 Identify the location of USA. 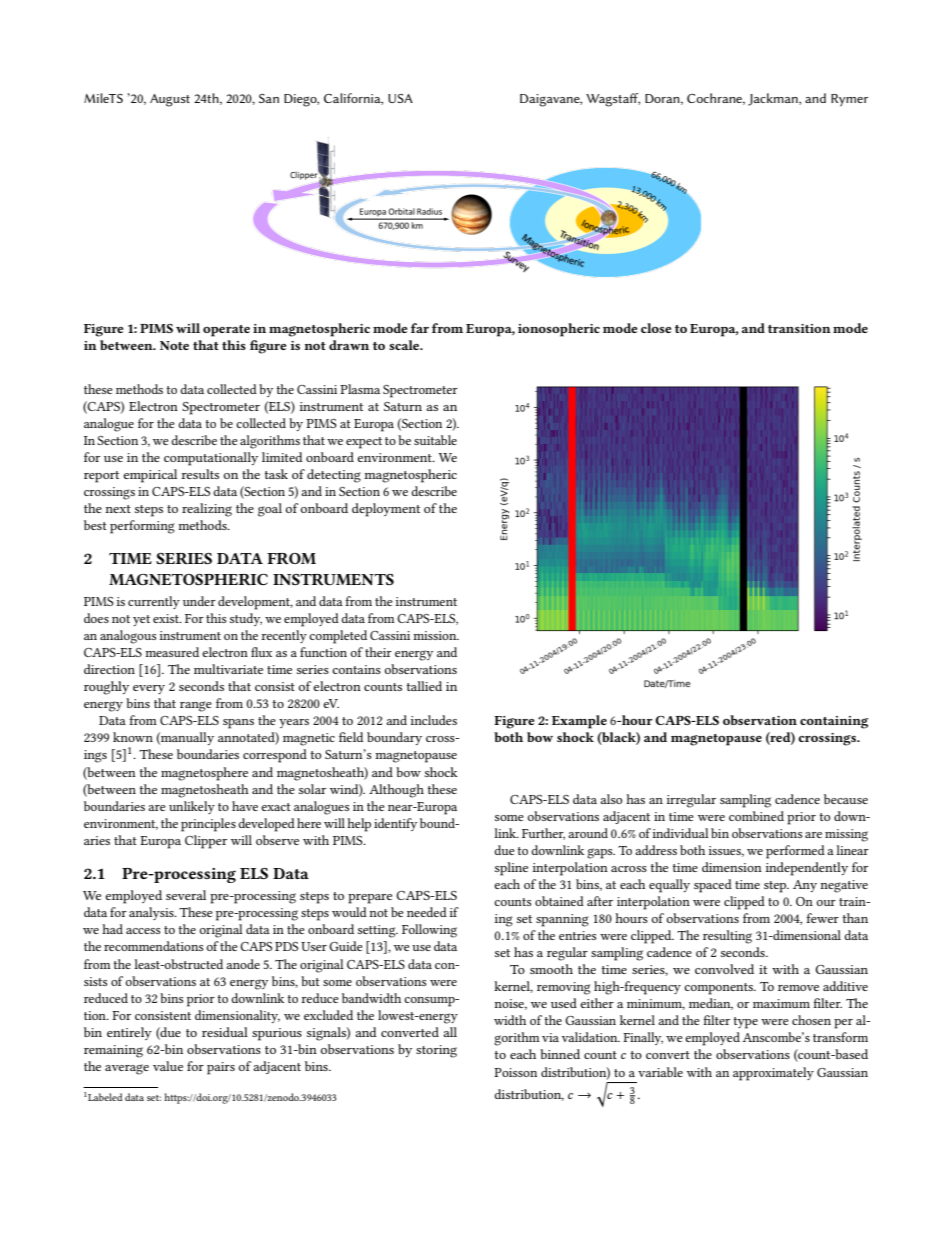
(400, 98).
